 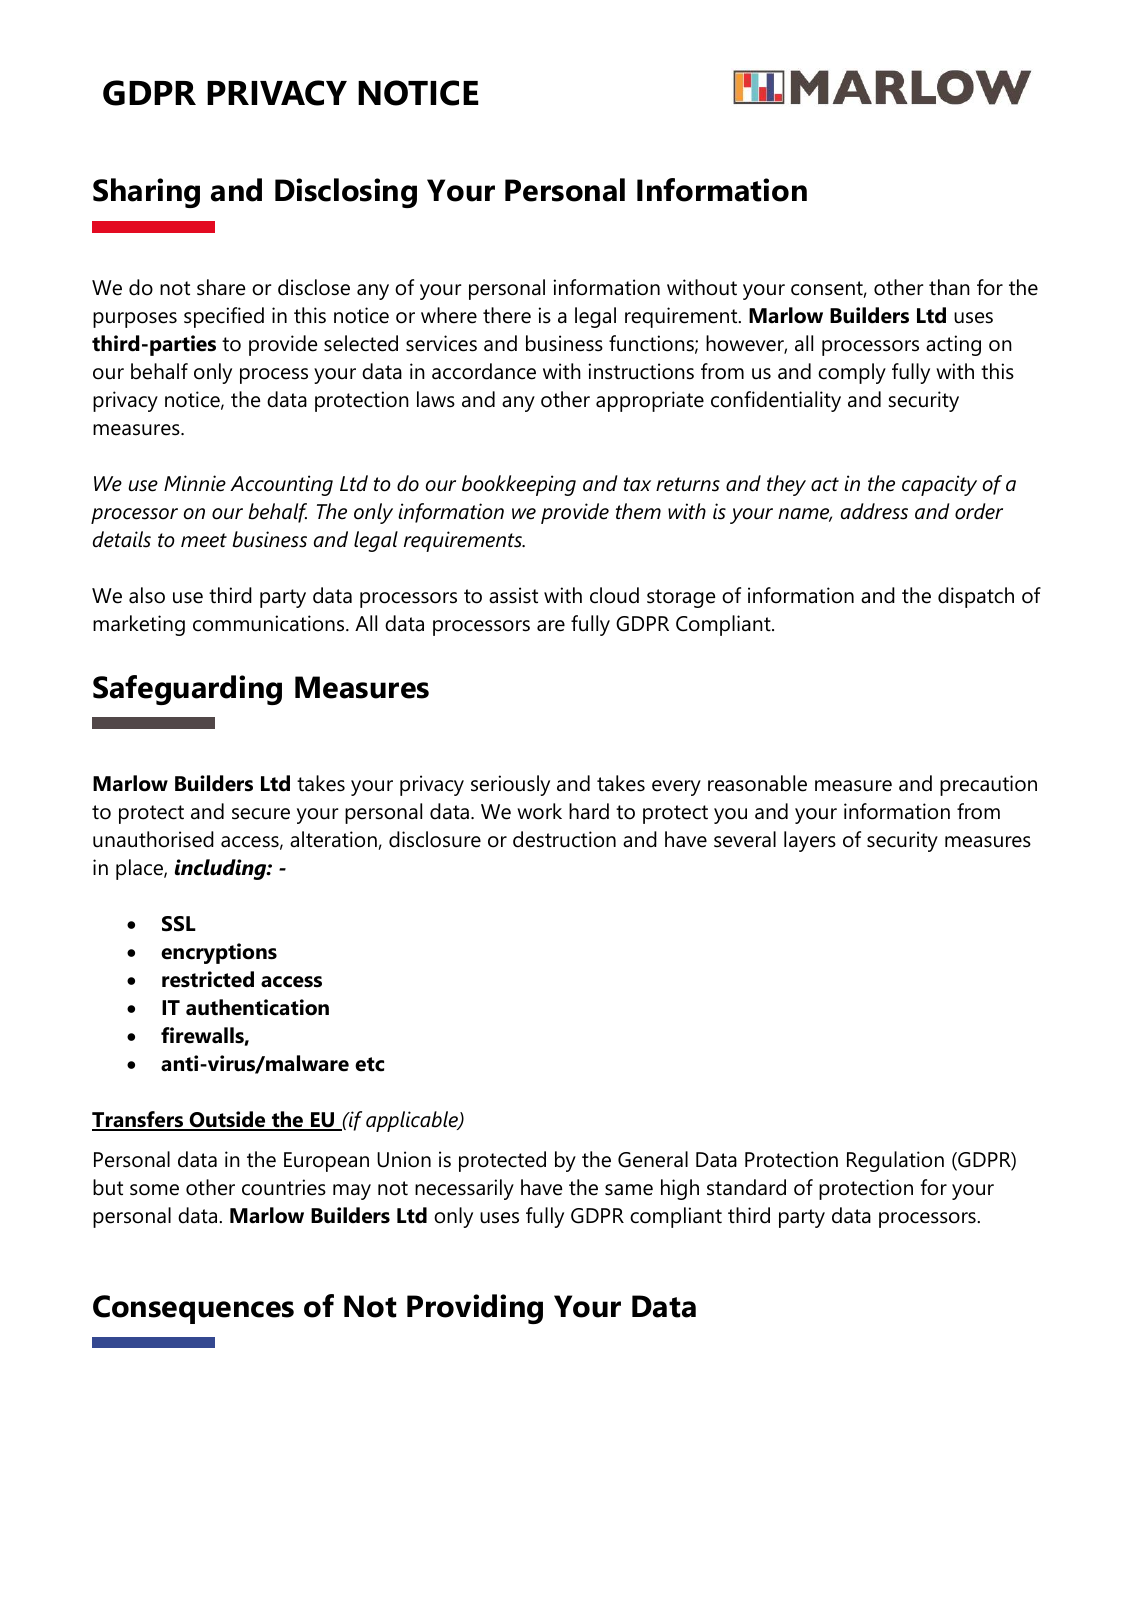 I want to click on Consequences, so click(x=193, y=1309).
